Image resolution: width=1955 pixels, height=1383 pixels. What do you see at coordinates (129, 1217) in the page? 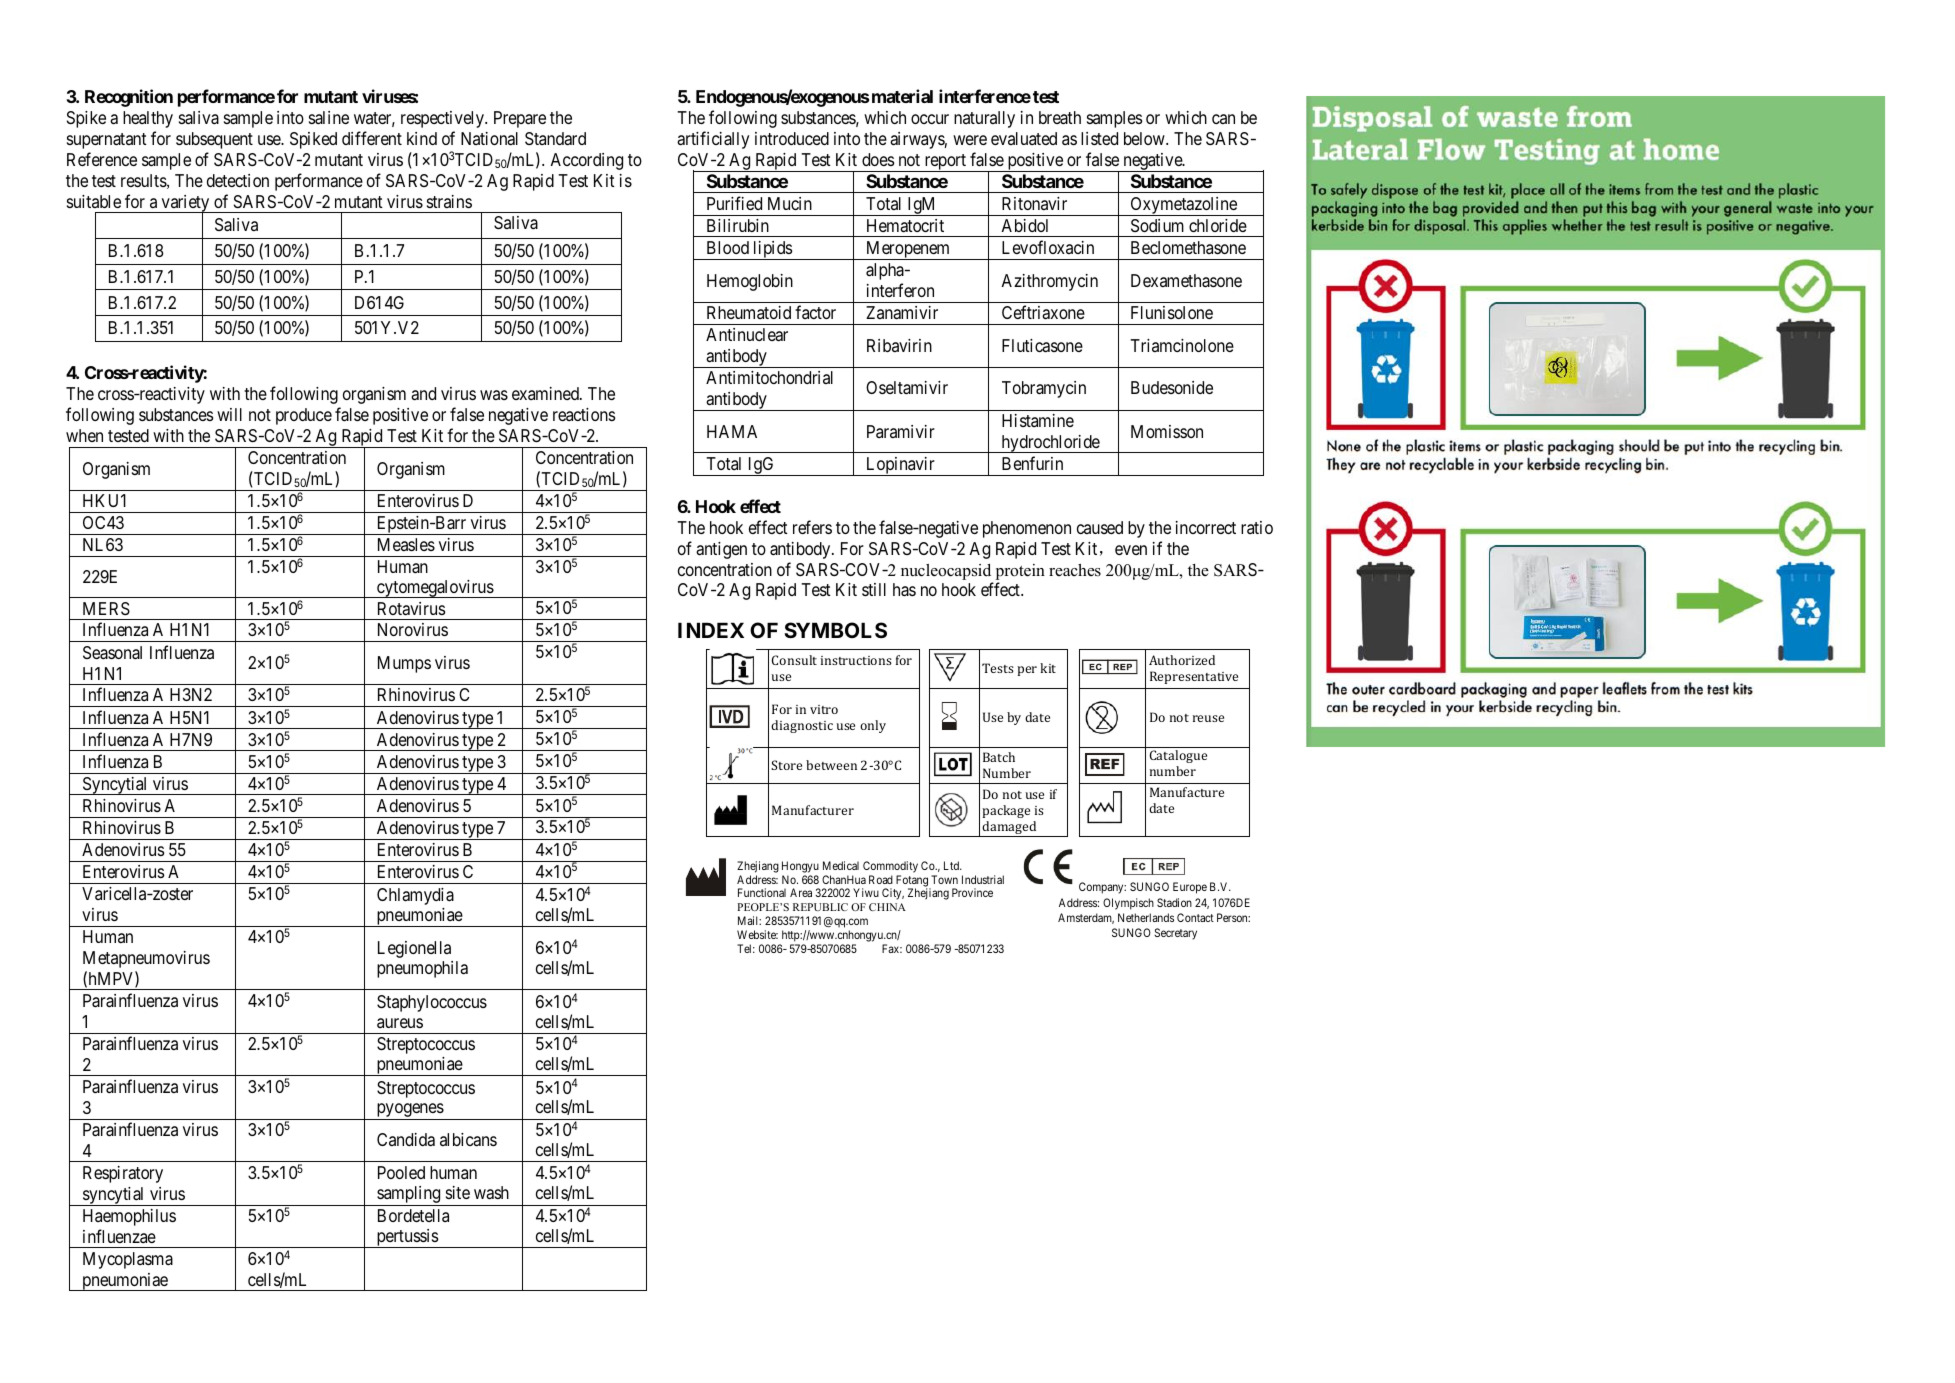
I see `Haemophilus` at bounding box center [129, 1217].
